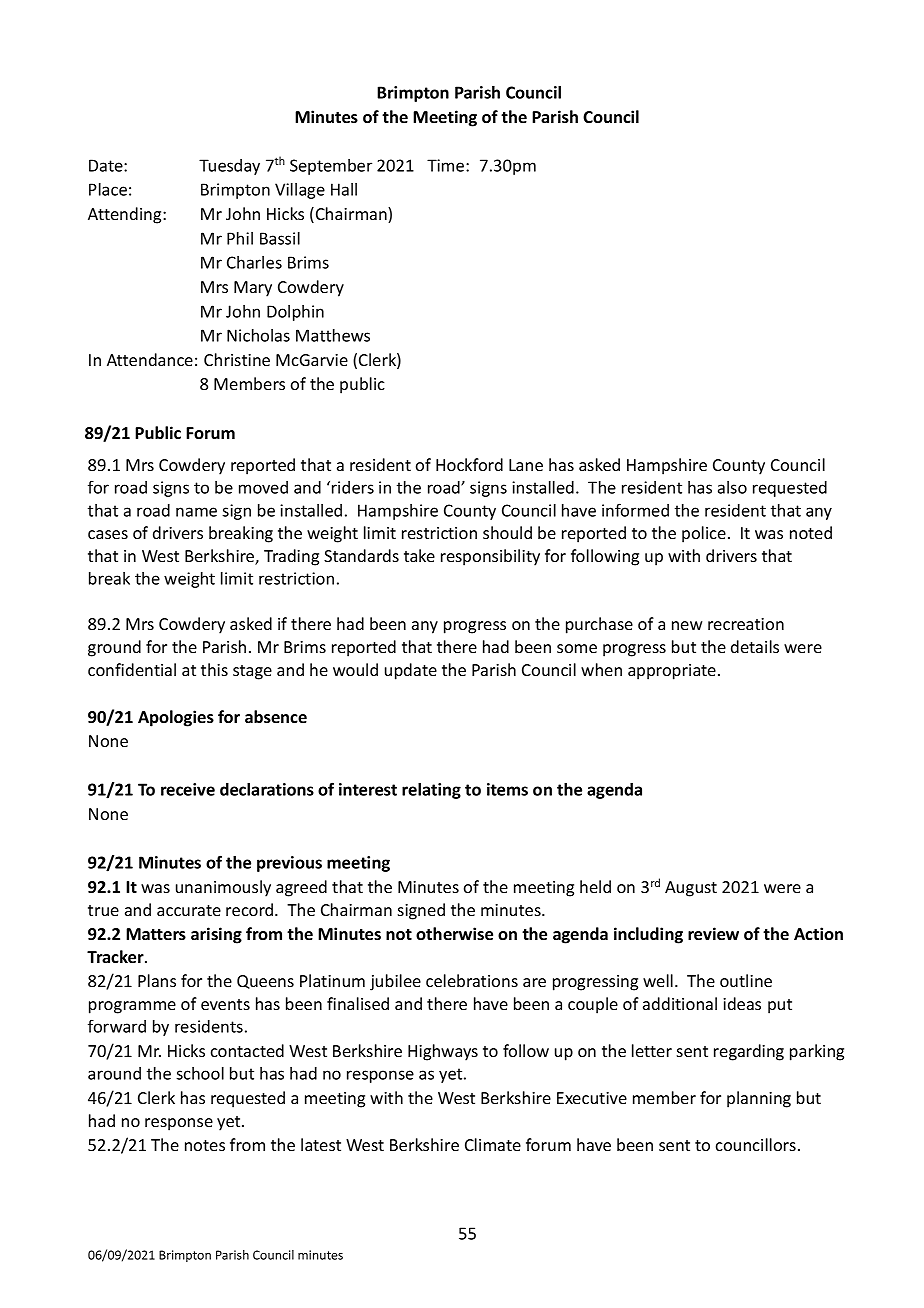 This screenshot has height=1308, width=924. What do you see at coordinates (229, 167) in the screenshot?
I see `Tuesday` at bounding box center [229, 167].
